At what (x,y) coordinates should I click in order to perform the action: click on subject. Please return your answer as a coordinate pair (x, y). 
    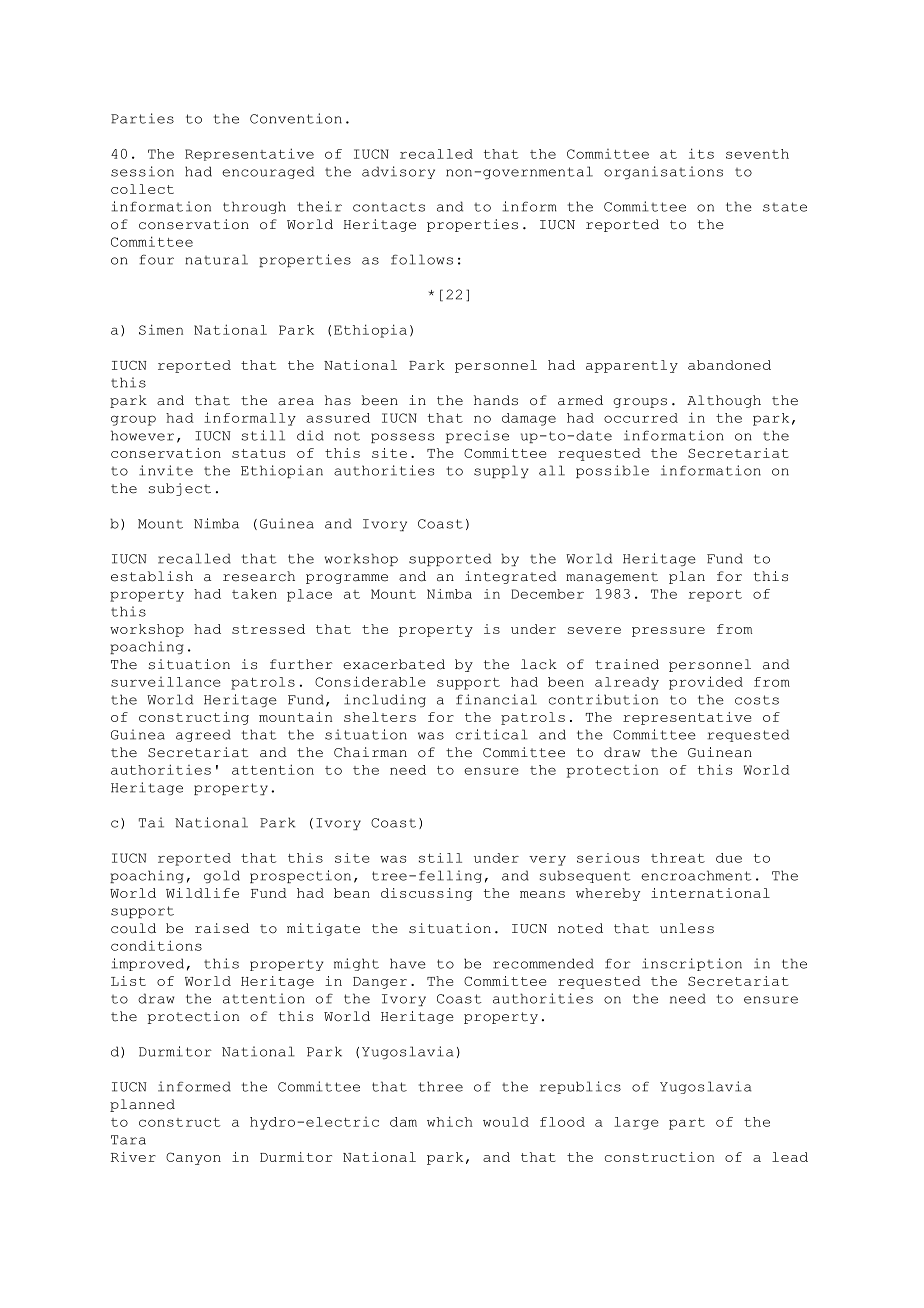
    Looking at the image, I should click on (180, 489).
